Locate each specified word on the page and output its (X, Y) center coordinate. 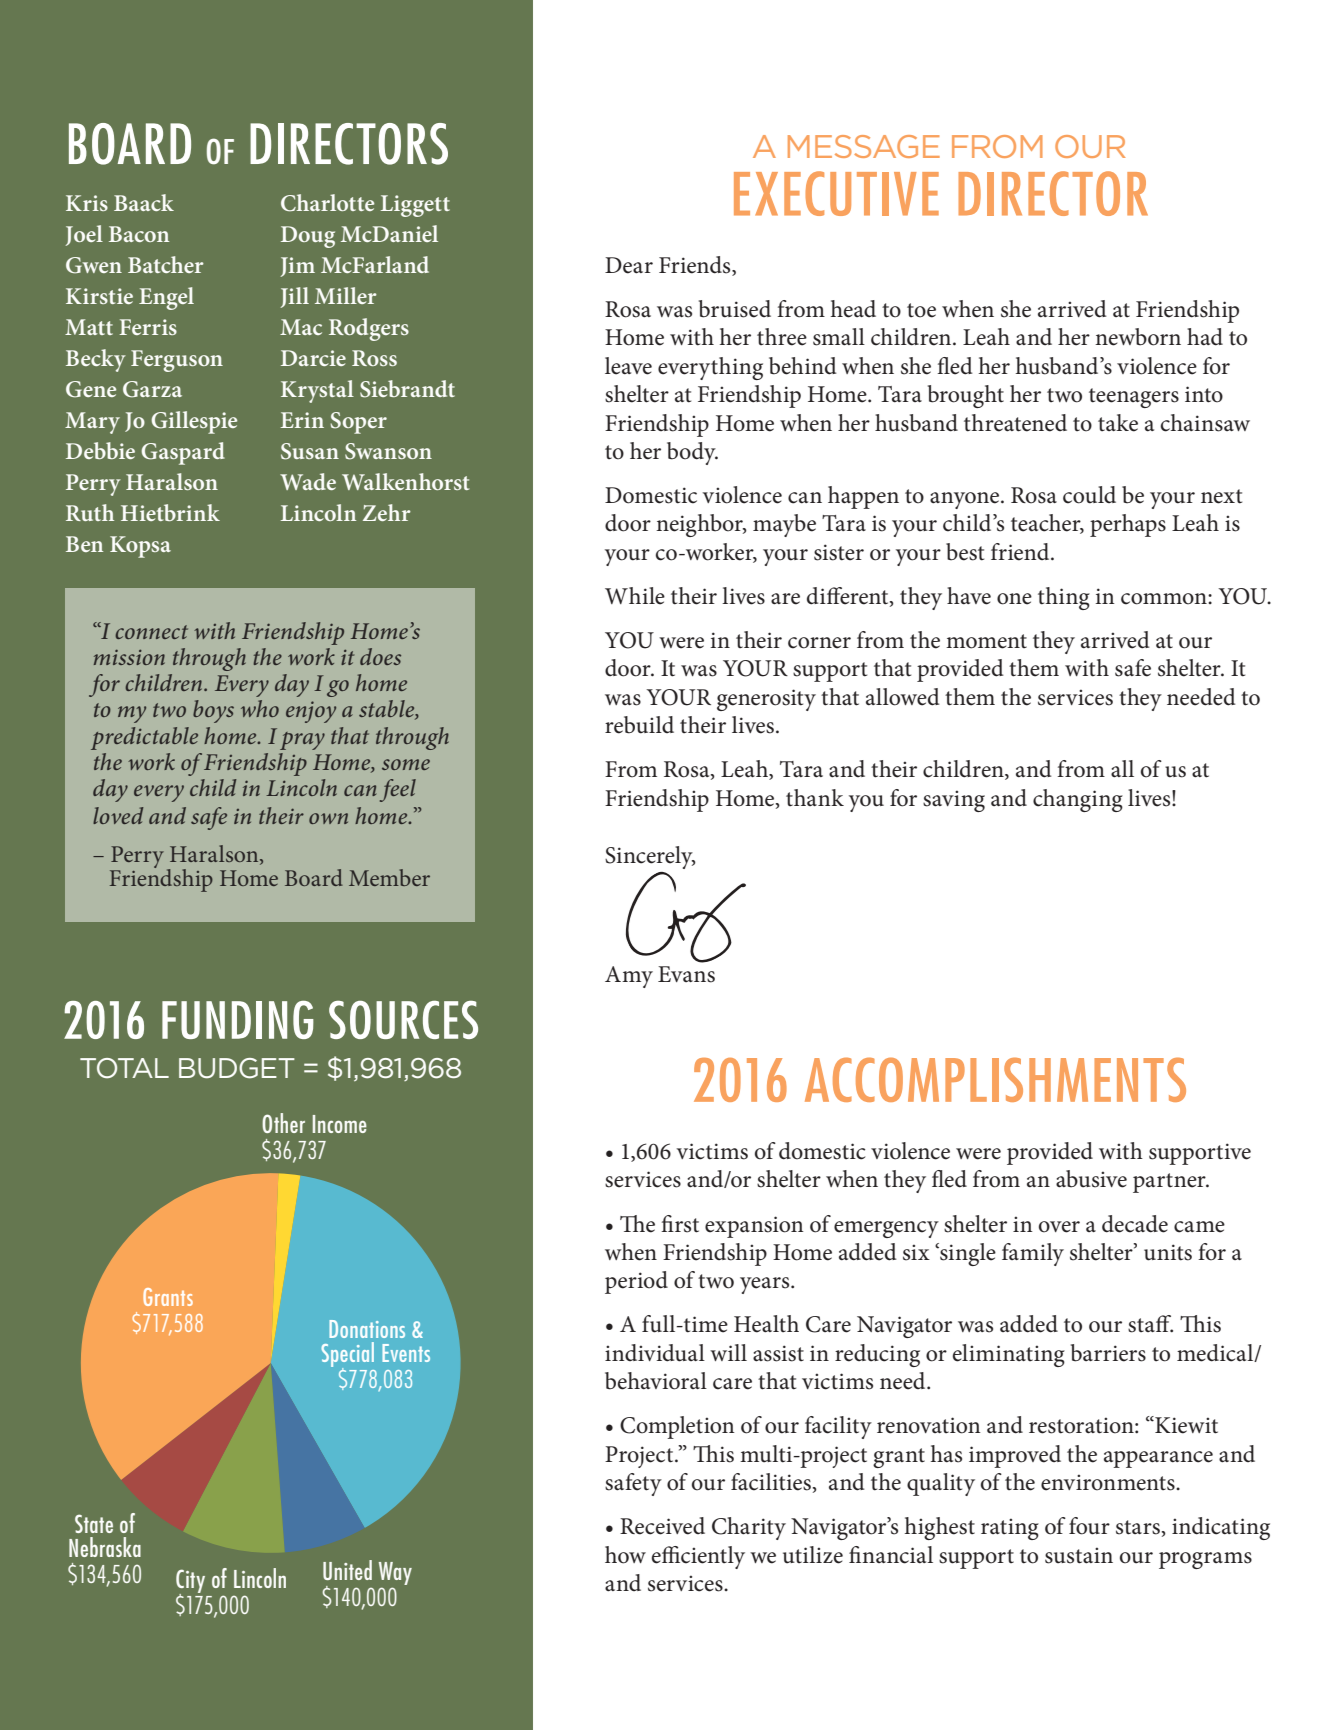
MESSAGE (864, 146)
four (1089, 1526)
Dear (629, 265)
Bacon (139, 234)
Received (662, 1526)
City (190, 1582)
